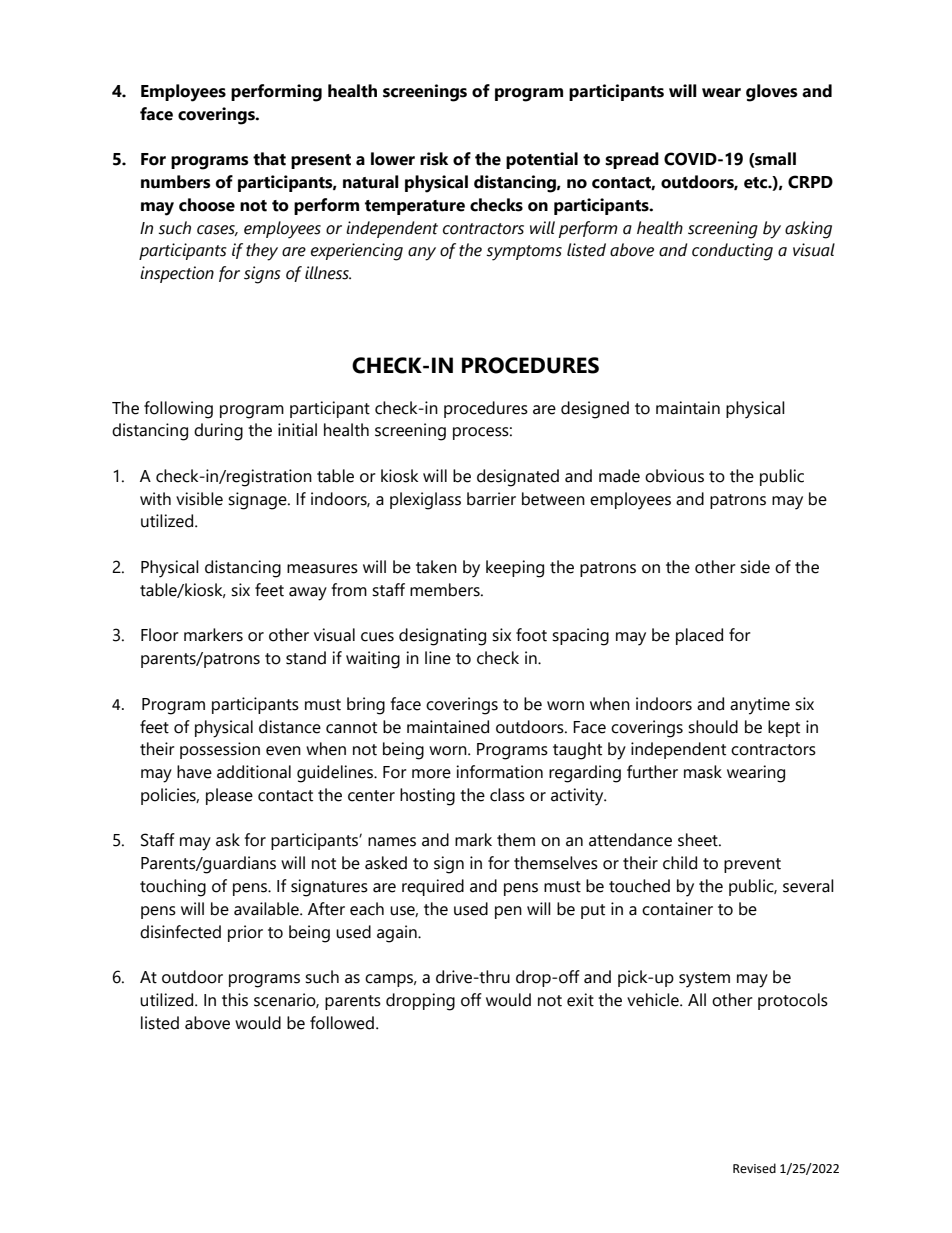 The image size is (952, 1233). What do you see at coordinates (699, 636) in the screenshot?
I see `placed` at bounding box center [699, 636].
